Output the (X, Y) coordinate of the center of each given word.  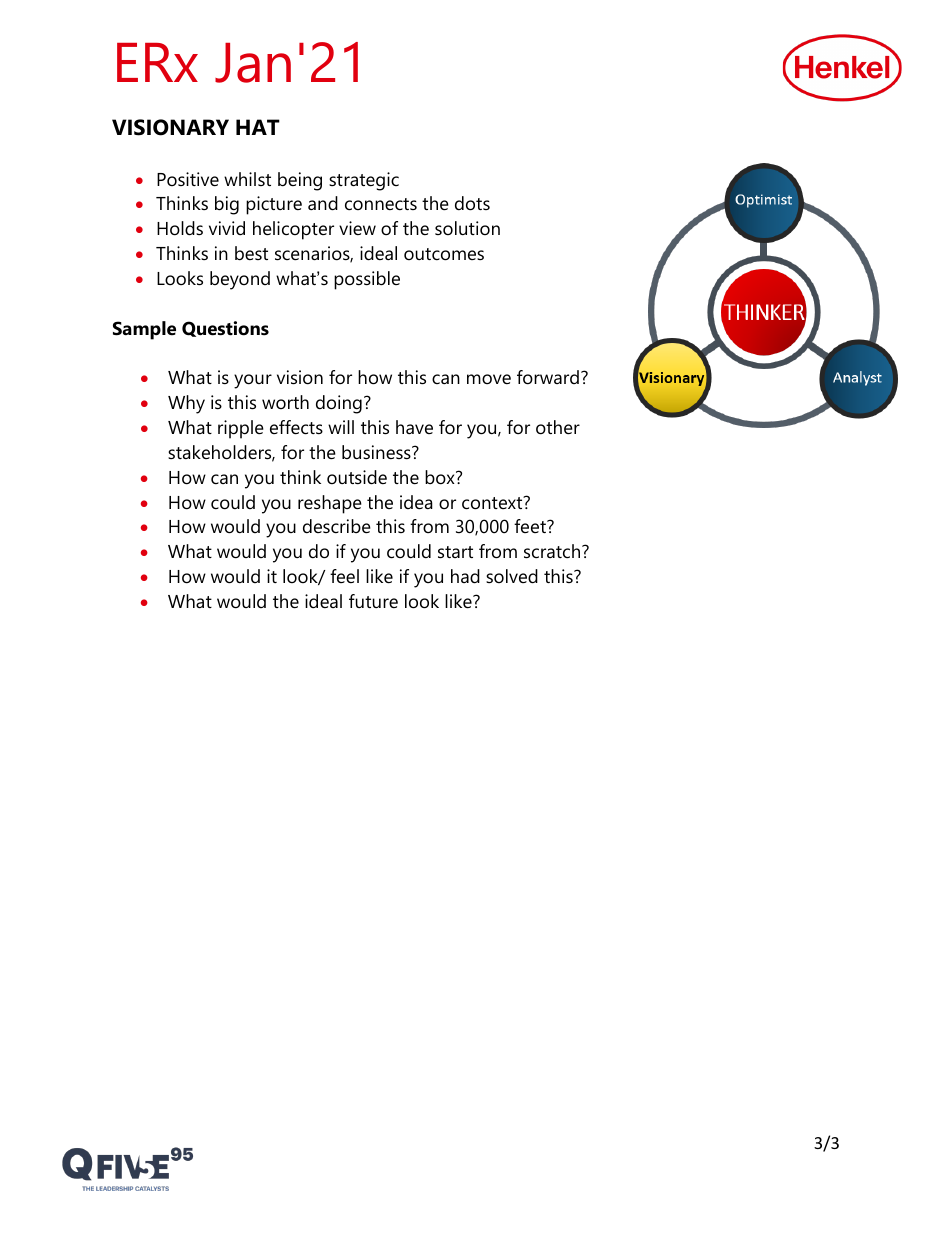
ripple (241, 429)
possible (367, 280)
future (373, 601)
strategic (364, 181)
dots (472, 203)
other (558, 427)
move (489, 379)
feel (344, 576)
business (377, 452)
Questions (225, 329)
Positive (188, 179)
